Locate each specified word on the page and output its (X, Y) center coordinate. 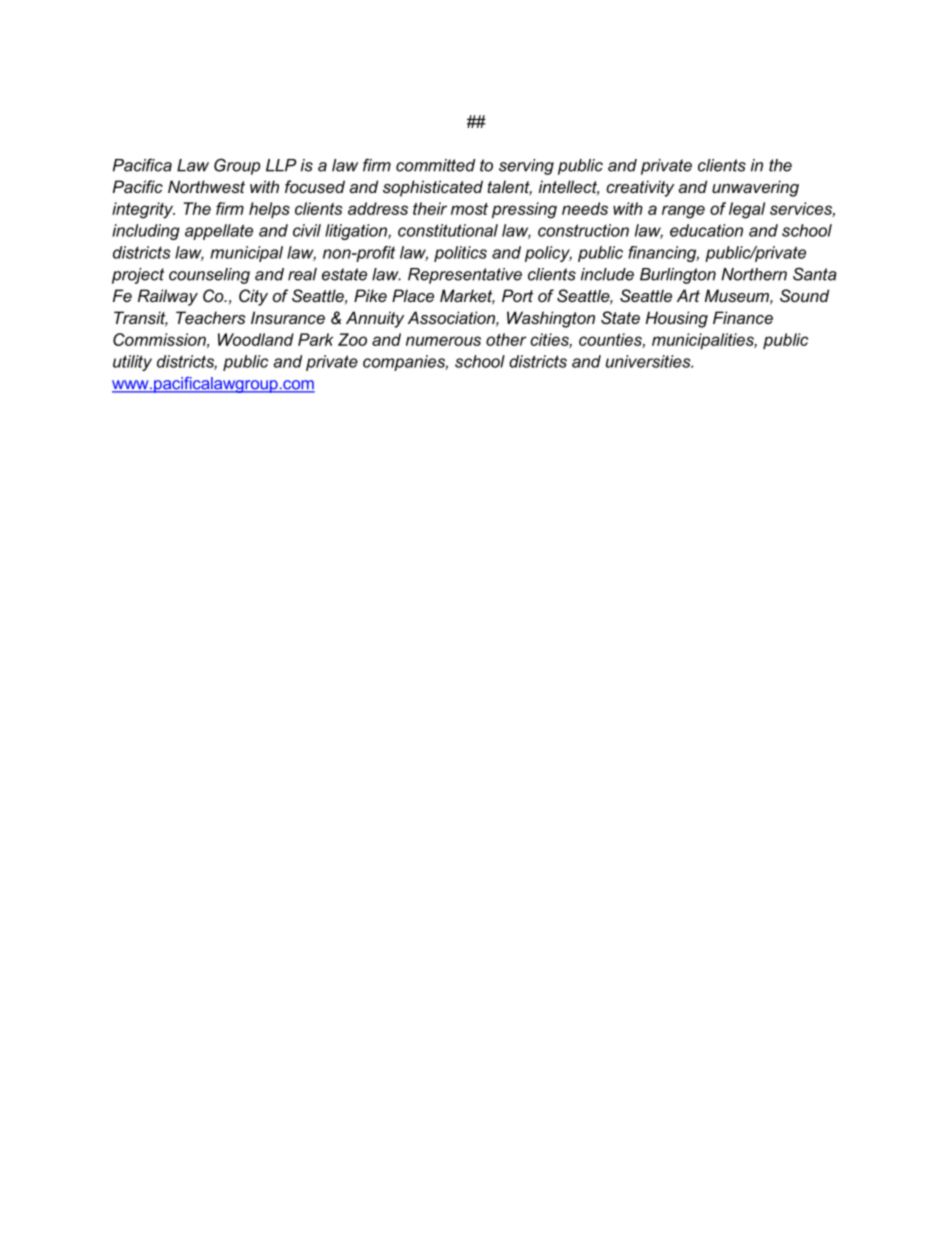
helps (269, 210)
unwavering (755, 188)
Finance (743, 317)
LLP (281, 165)
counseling (209, 276)
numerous (443, 341)
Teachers (211, 317)
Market (467, 297)
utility (132, 363)
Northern (754, 274)
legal (747, 210)
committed (435, 165)
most (469, 209)
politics (460, 254)
